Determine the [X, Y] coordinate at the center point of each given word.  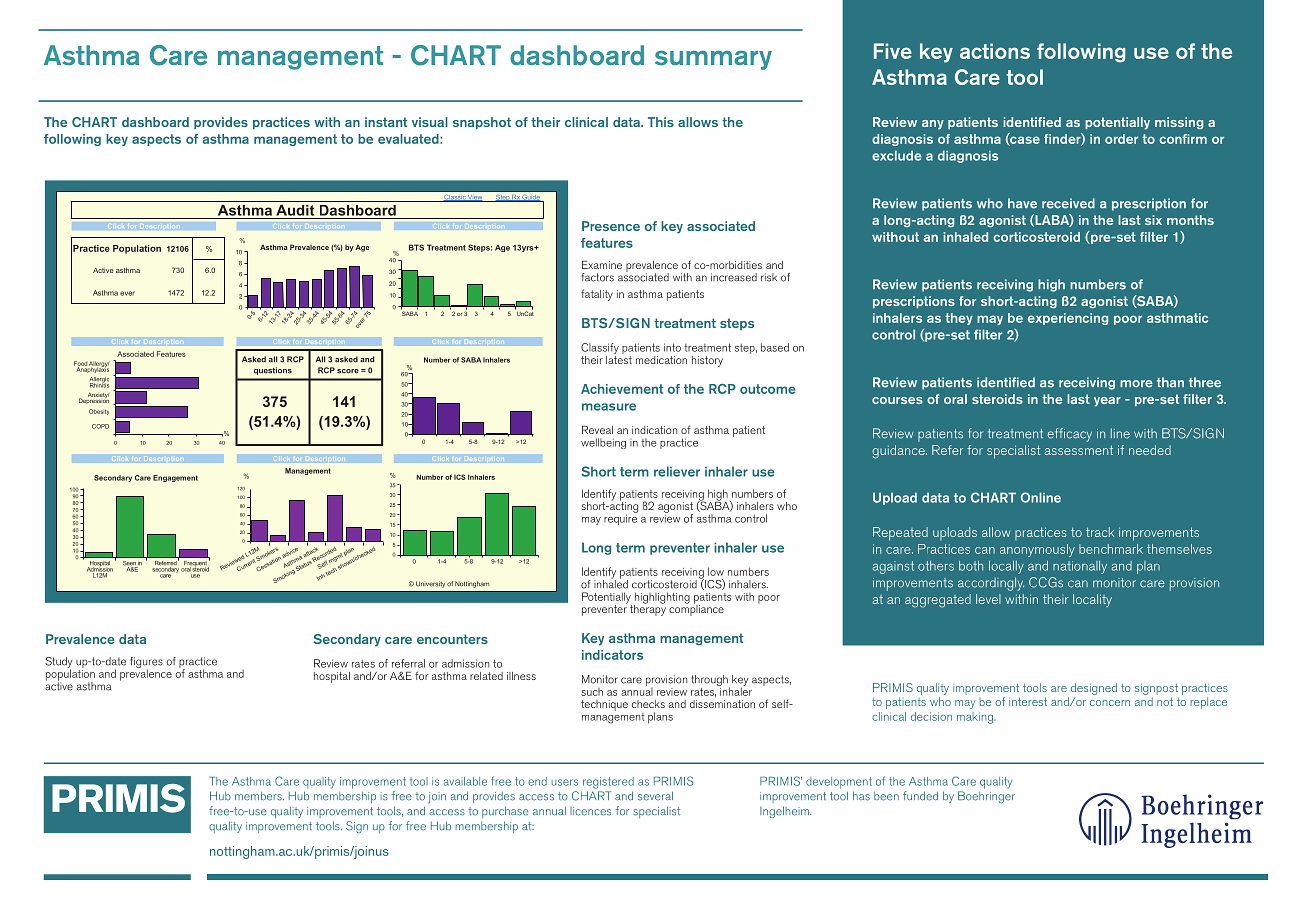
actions [995, 51]
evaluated [409, 139]
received [1068, 203]
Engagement [175, 478]
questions [273, 371]
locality [1092, 600]
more [1136, 384]
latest [619, 358]
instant [386, 122]
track [1100, 532]
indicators [612, 655]
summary [713, 60]
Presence [611, 226]
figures [146, 664]
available [465, 781]
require [621, 518]
